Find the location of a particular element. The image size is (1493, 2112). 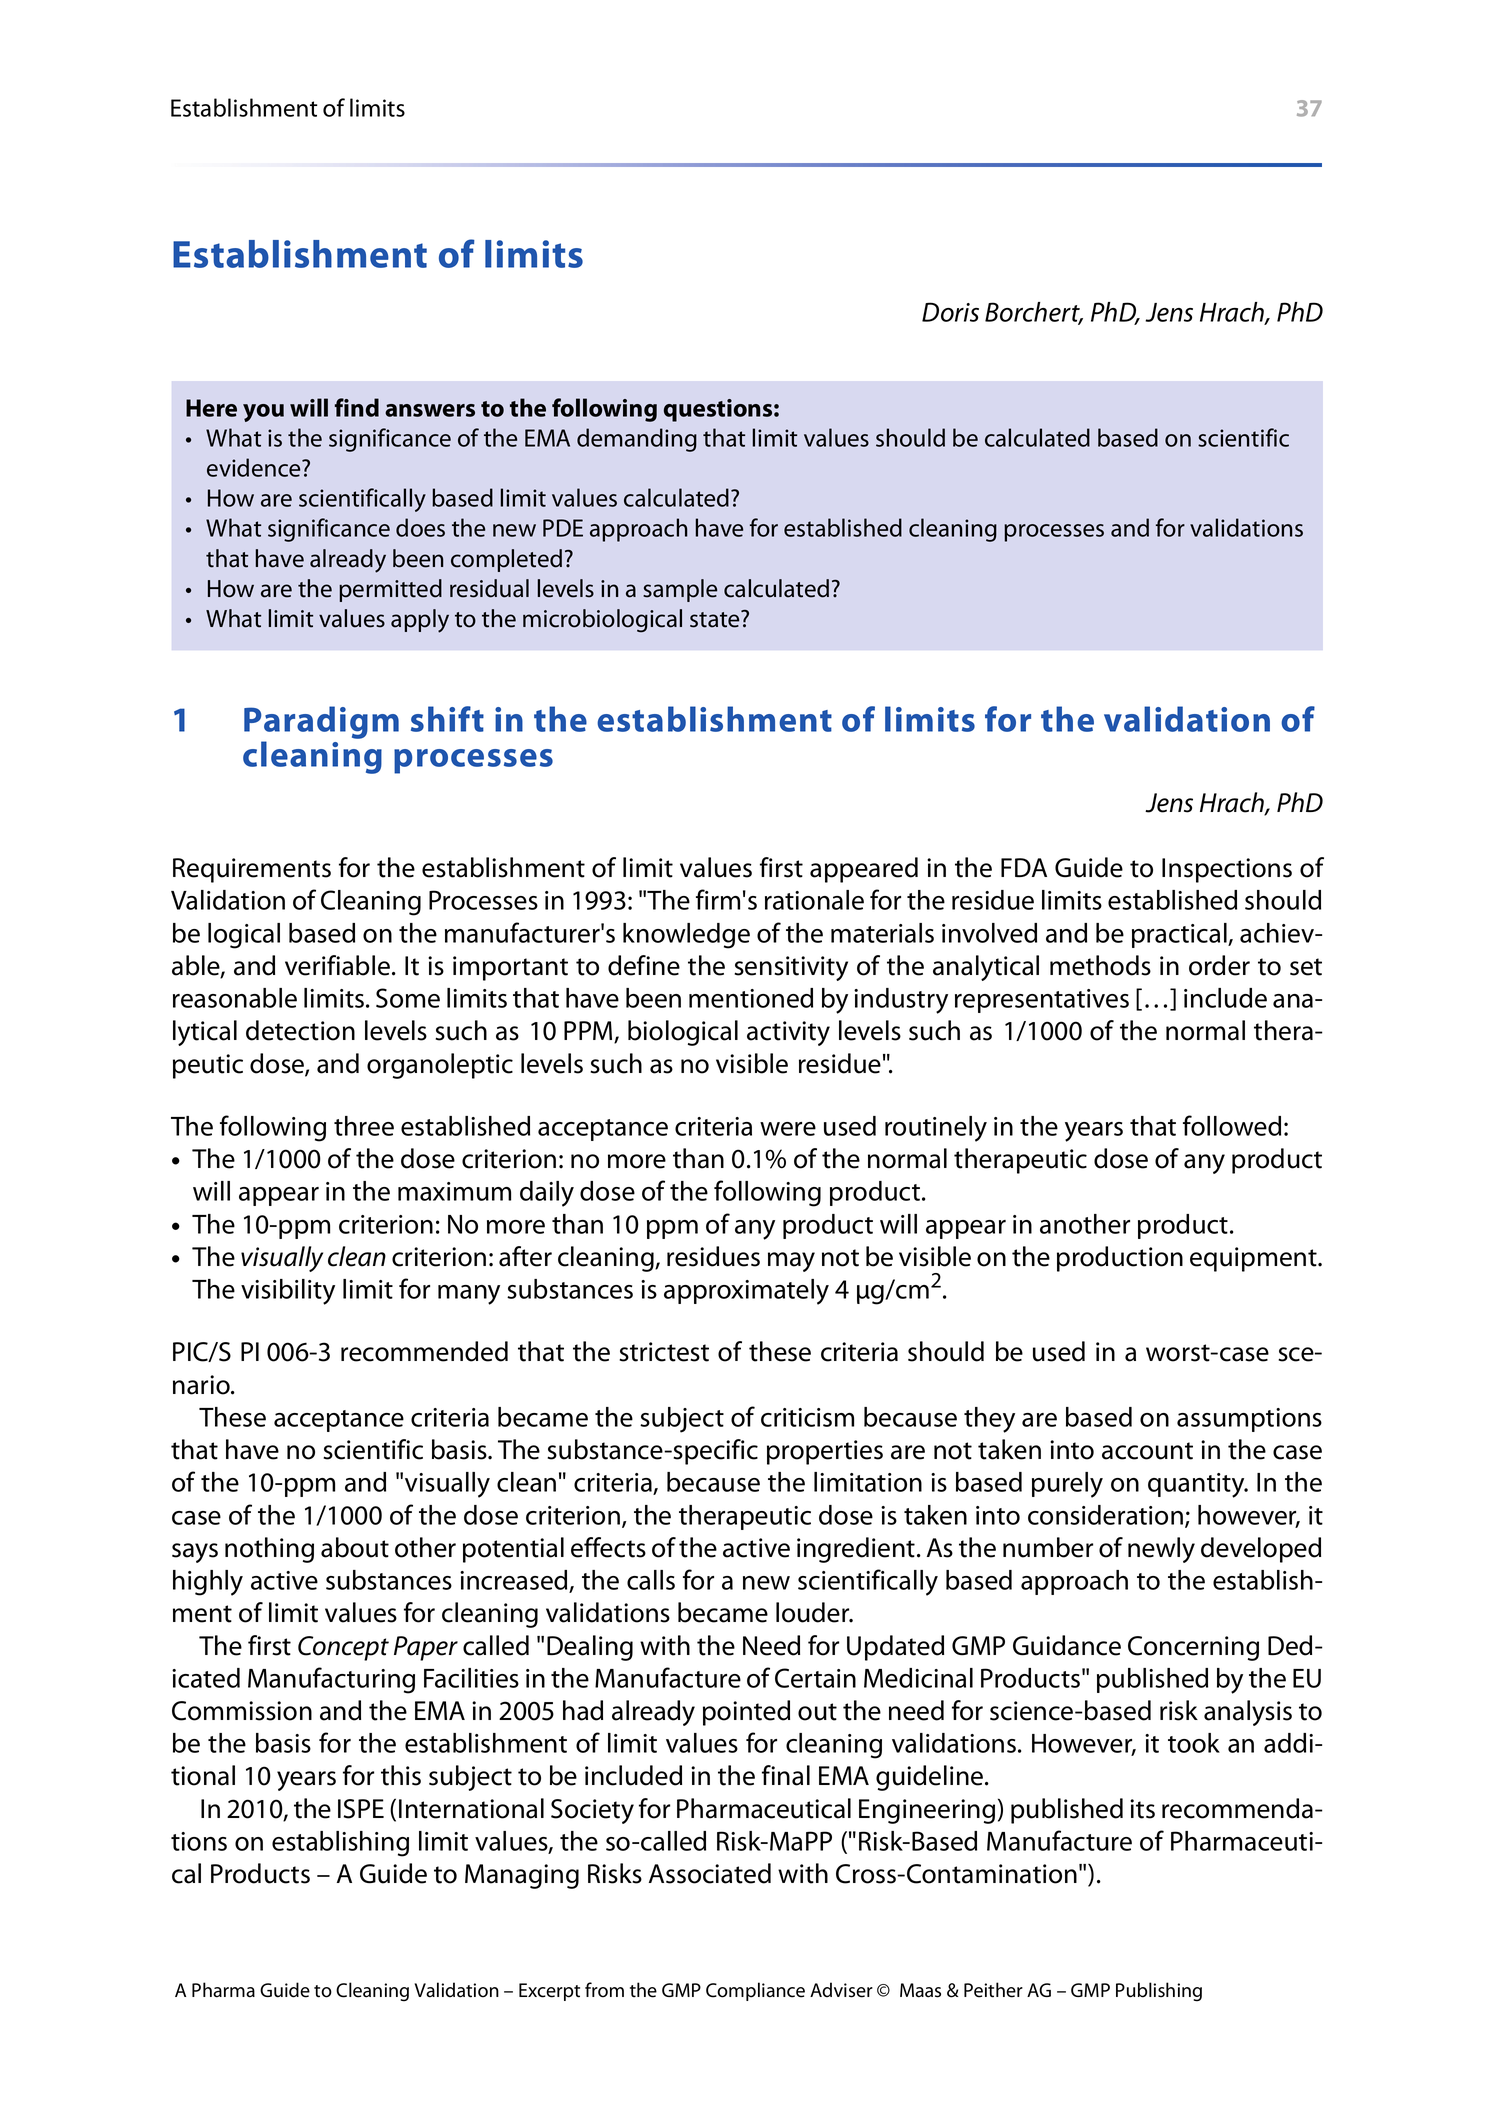

Compliance is located at coordinates (755, 1991).
